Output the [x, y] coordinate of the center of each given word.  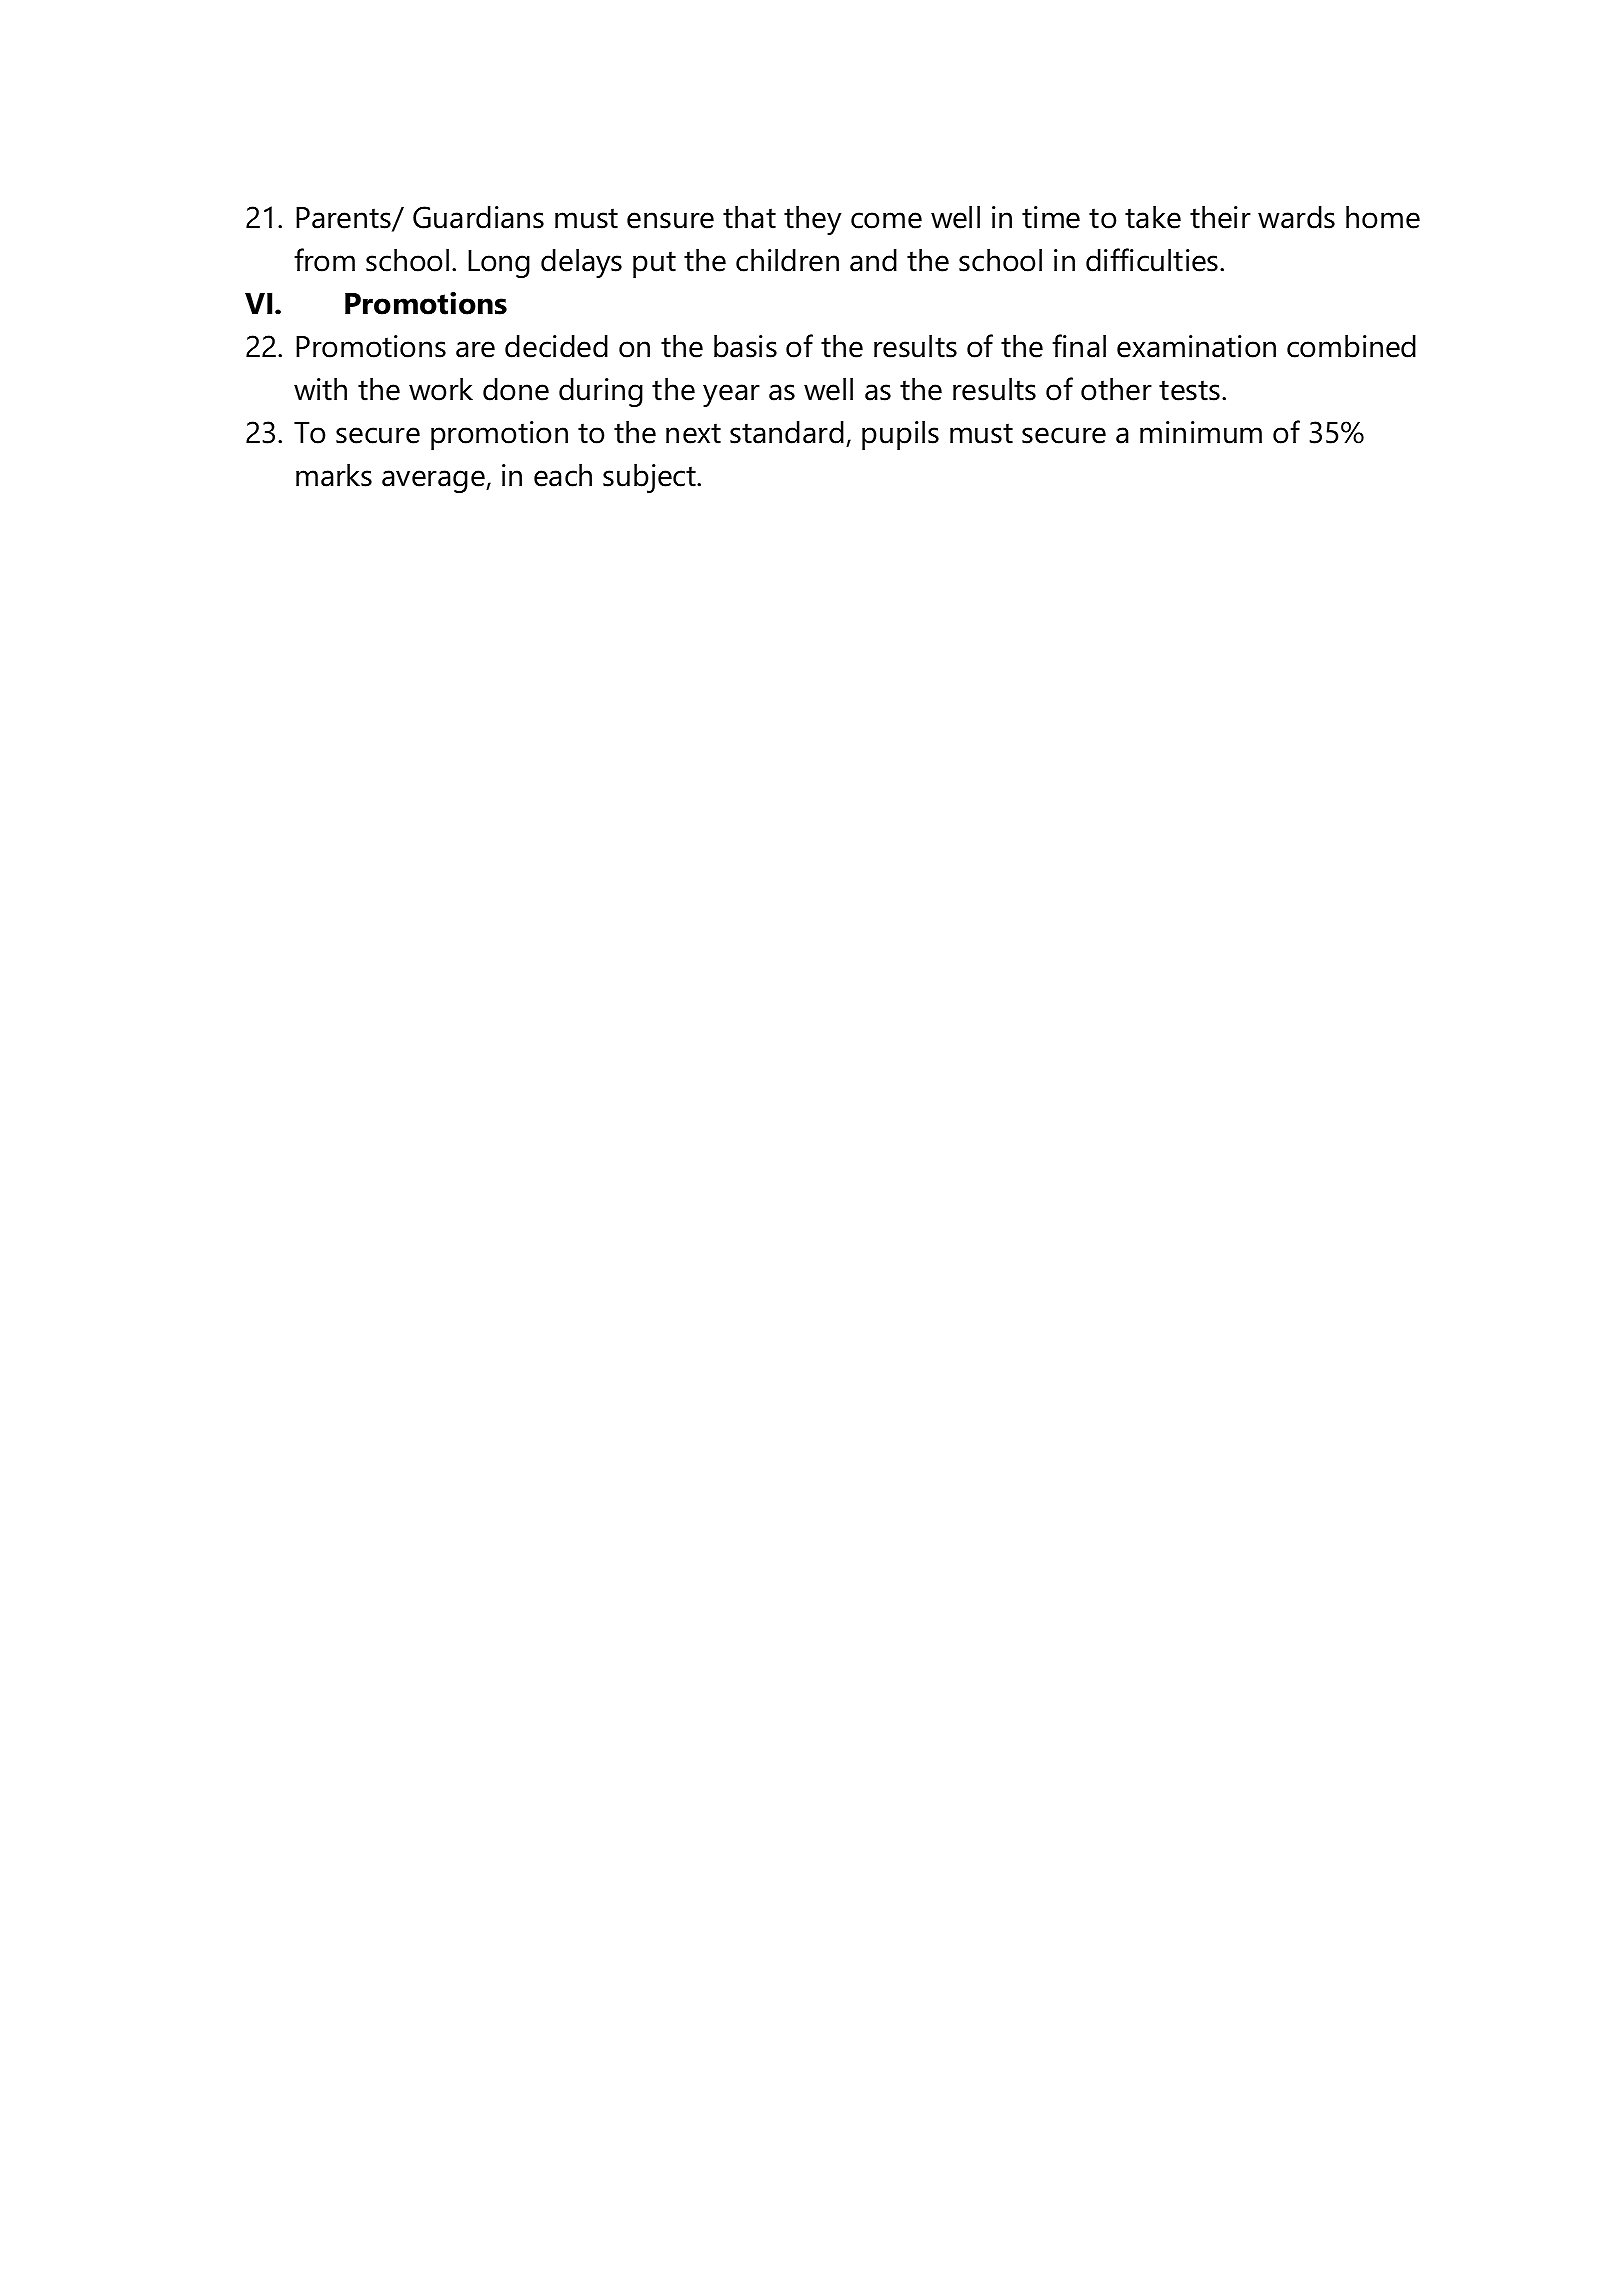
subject [650, 478]
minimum [1201, 432]
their [1220, 217]
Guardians [478, 217]
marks [334, 475]
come [886, 220]
